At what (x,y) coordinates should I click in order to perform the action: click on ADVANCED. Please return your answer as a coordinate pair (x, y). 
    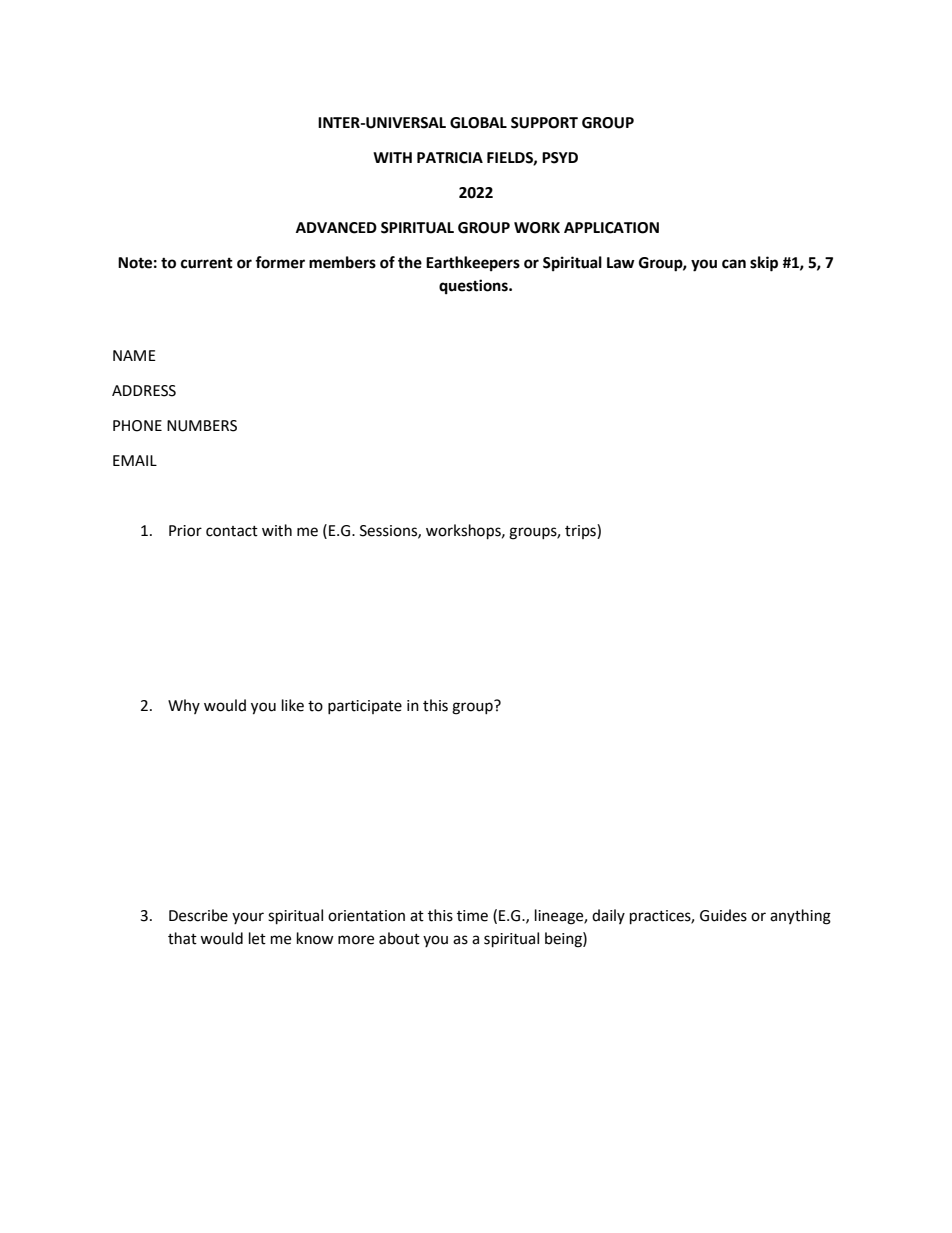
    Looking at the image, I should click on (336, 228).
